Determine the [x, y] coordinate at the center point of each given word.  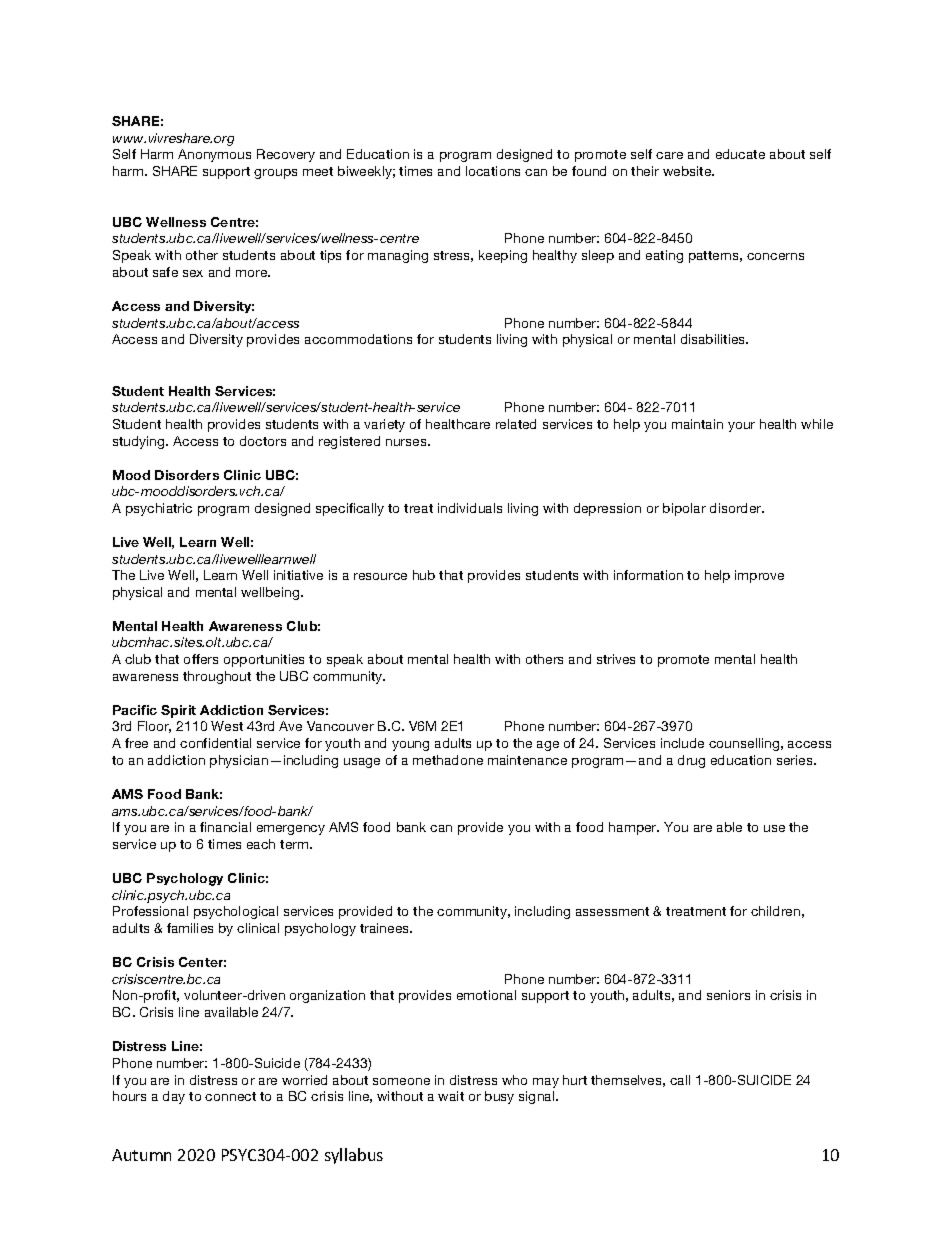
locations [493, 171]
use [774, 828]
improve [759, 576]
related [516, 424]
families [190, 928]
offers [201, 659]
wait [451, 1096]
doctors [263, 441]
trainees [386, 928]
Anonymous [214, 155]
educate [740, 154]
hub [424, 575]
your [741, 427]
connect [230, 1096]
